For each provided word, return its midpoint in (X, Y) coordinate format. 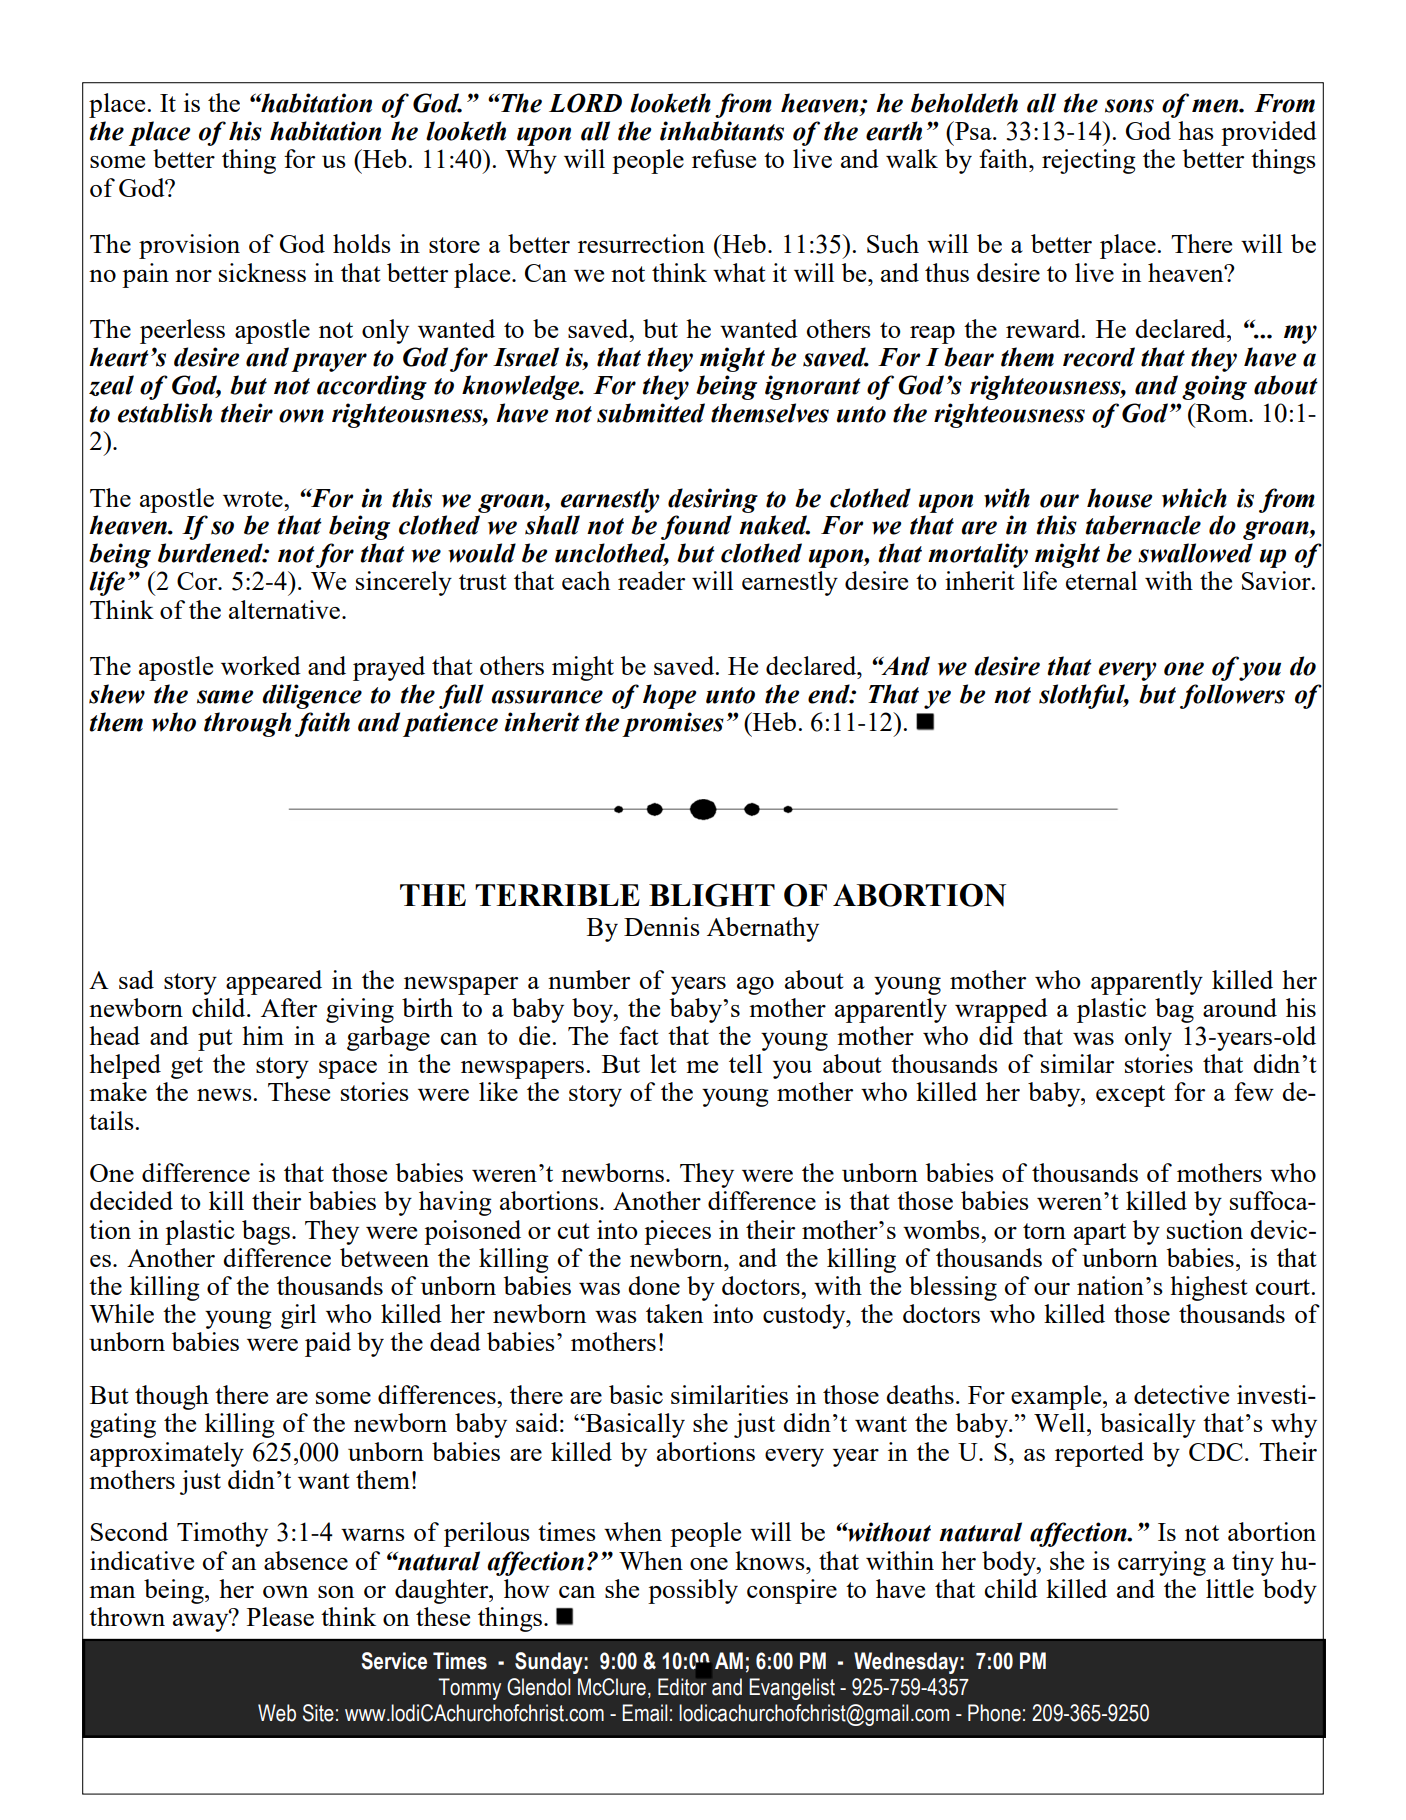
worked (261, 665)
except (1130, 1096)
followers (1232, 696)
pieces (677, 1232)
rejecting (1089, 161)
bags (266, 1232)
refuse (724, 158)
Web (277, 1713)
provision (189, 246)
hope (670, 696)
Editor (682, 1687)
